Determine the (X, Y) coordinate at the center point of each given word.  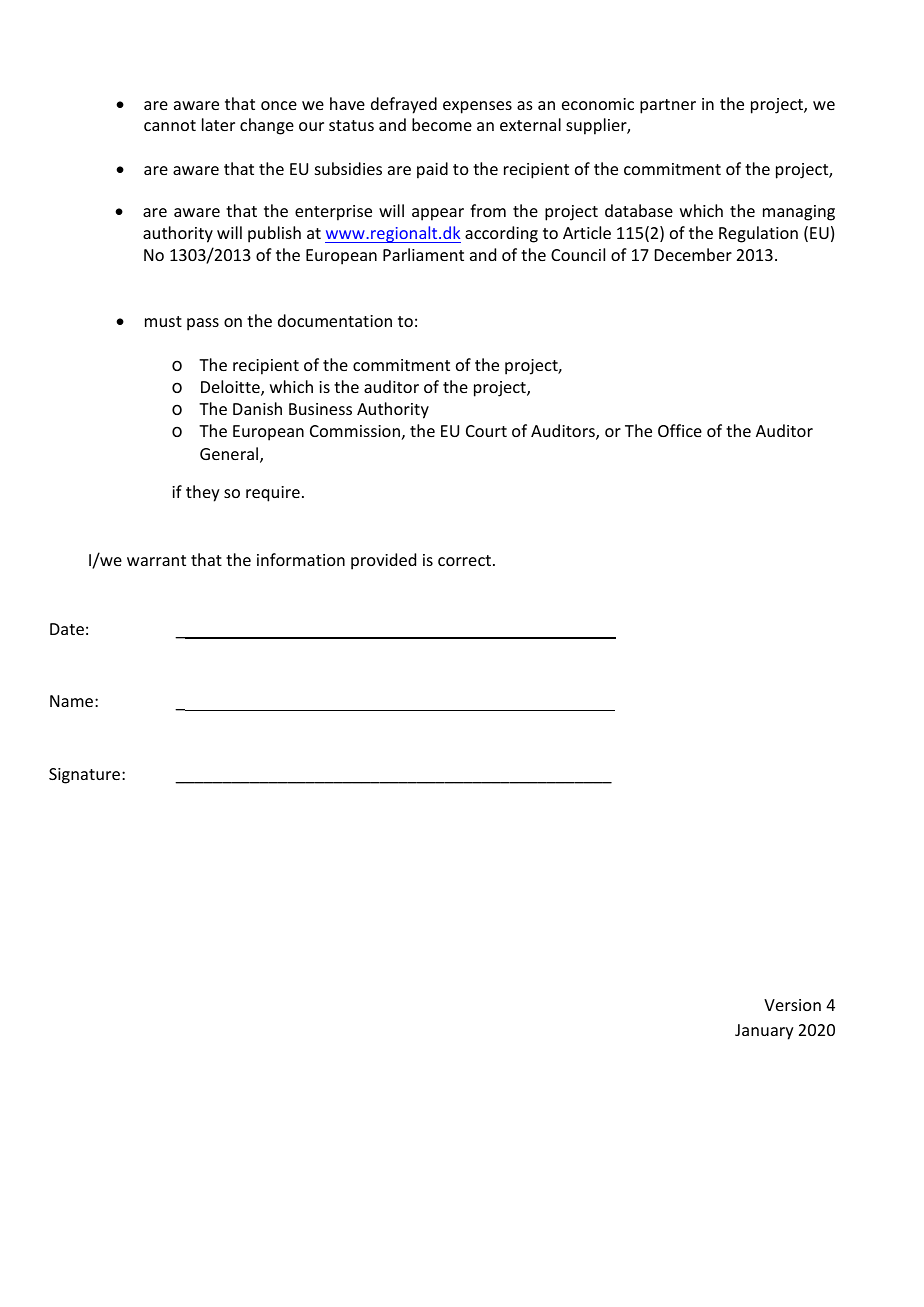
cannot (170, 125)
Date (67, 629)
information (301, 559)
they (203, 493)
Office (680, 430)
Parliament (423, 254)
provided (383, 561)
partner (668, 106)
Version (792, 1005)
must (163, 321)
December (693, 254)
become (442, 124)
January (764, 1032)
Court (486, 431)
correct (464, 560)
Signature (86, 776)
